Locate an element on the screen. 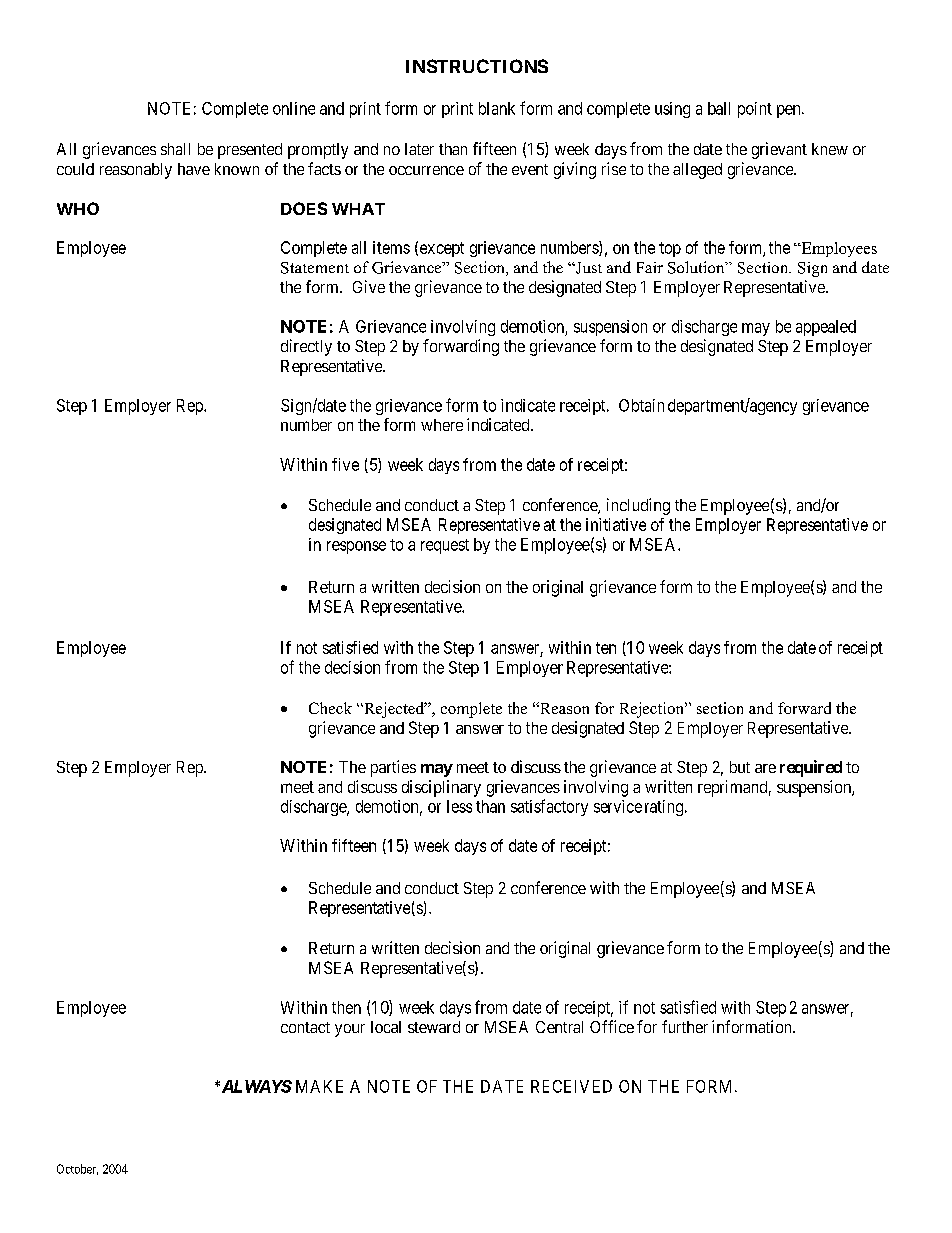 The height and width of the screenshot is (1233, 952). Rejected is located at coordinates (394, 710).
